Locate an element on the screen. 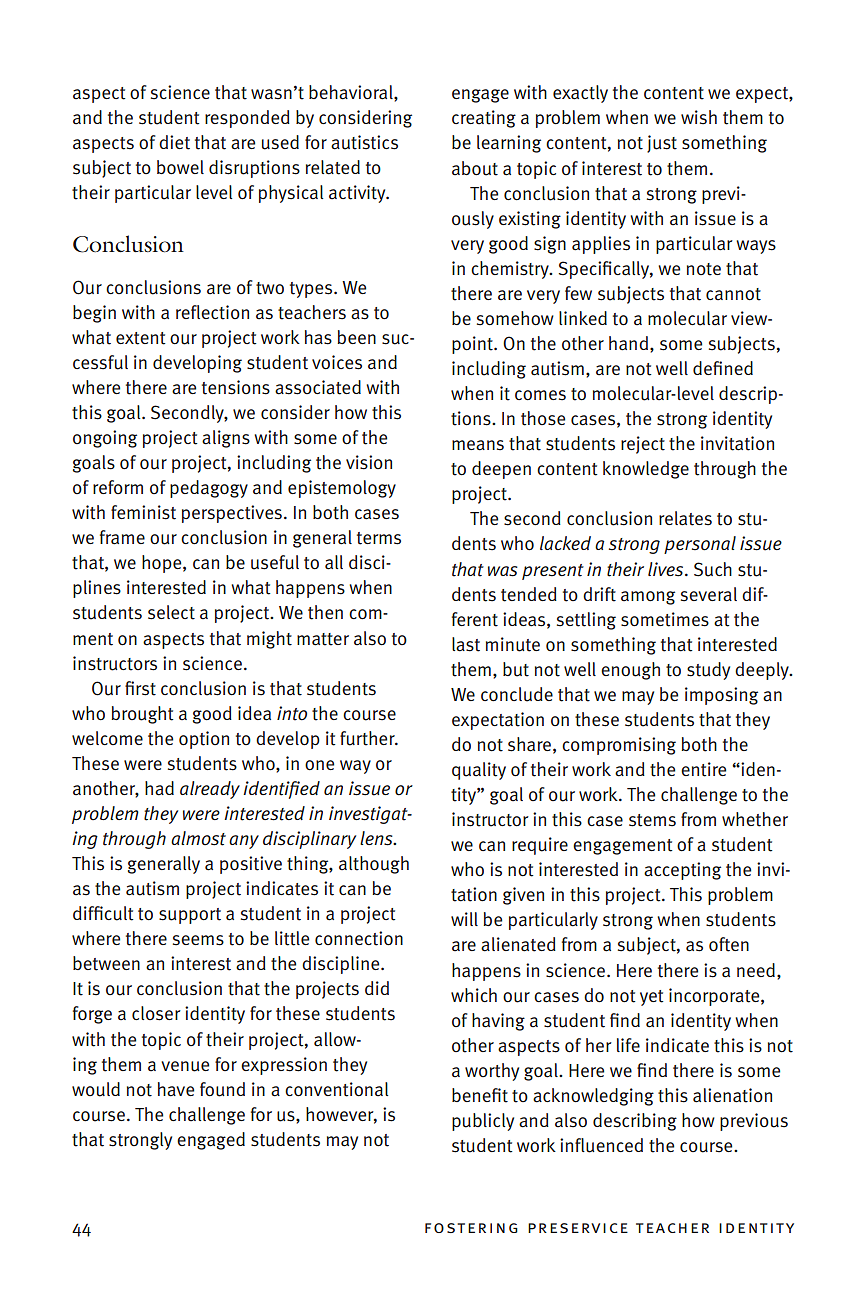 The width and height of the screenshot is (866, 1299). quality is located at coordinates (479, 771).
